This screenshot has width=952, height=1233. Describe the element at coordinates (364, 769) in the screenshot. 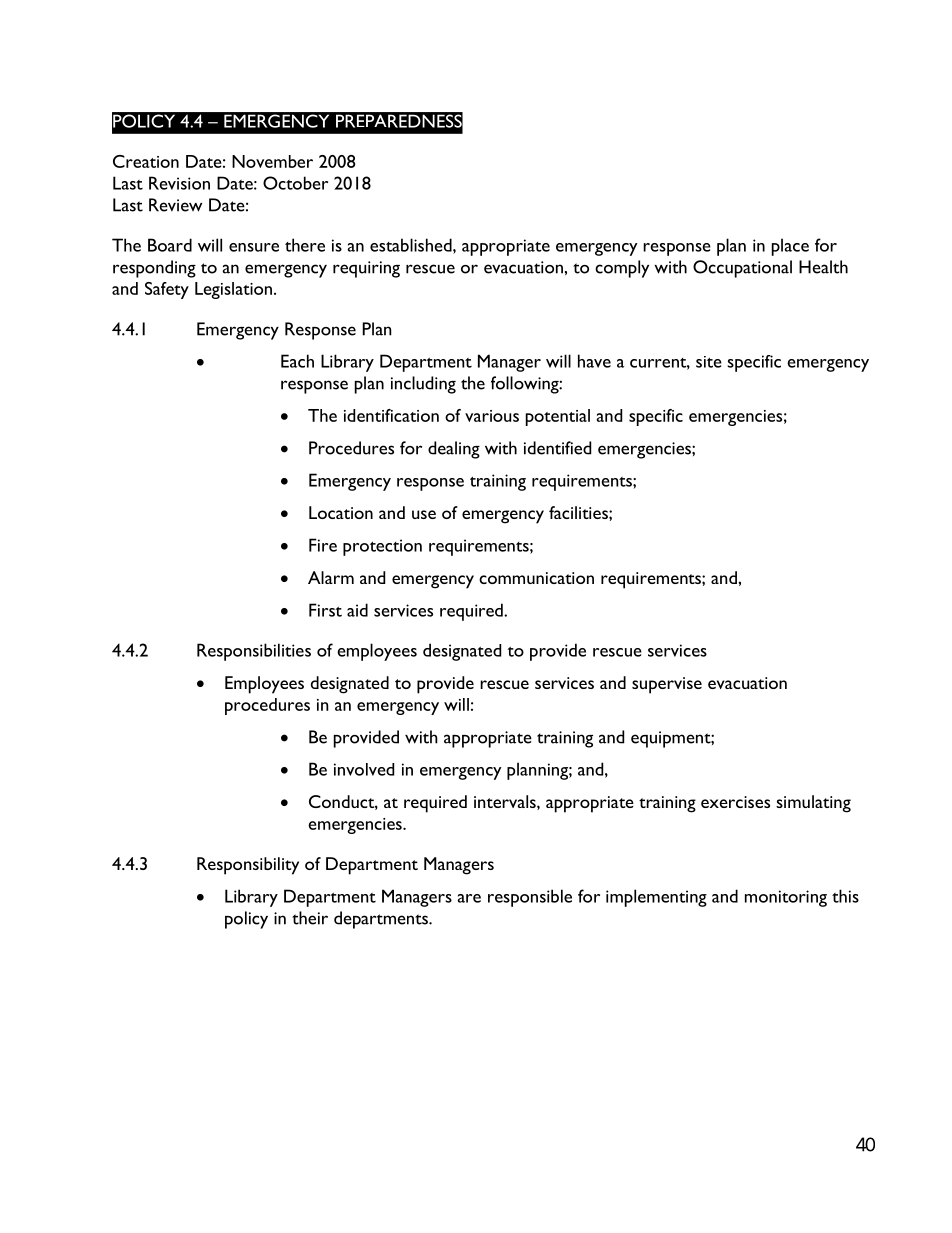

I see `involved` at that location.
